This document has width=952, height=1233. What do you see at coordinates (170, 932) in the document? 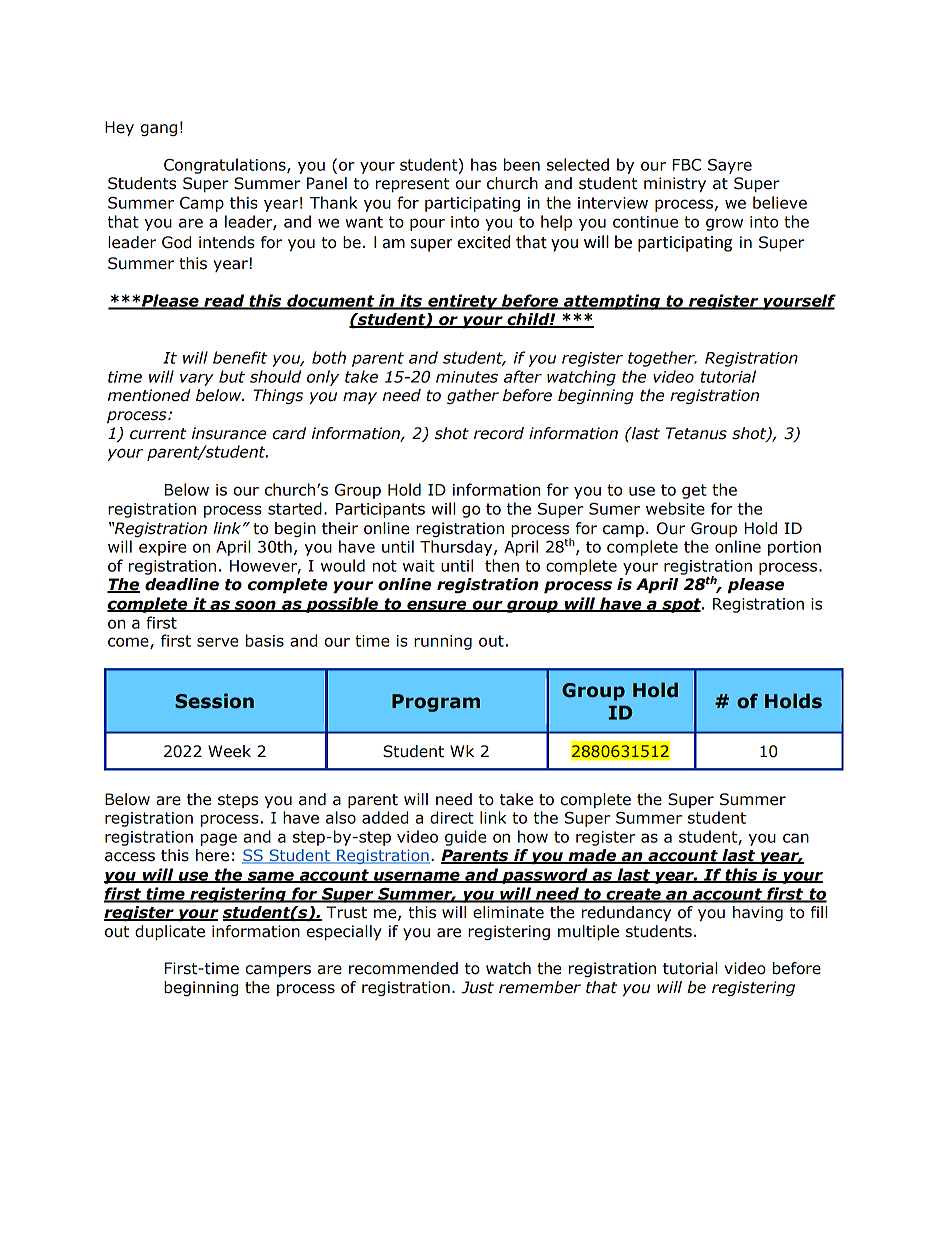
I see `duplicate` at bounding box center [170, 932].
